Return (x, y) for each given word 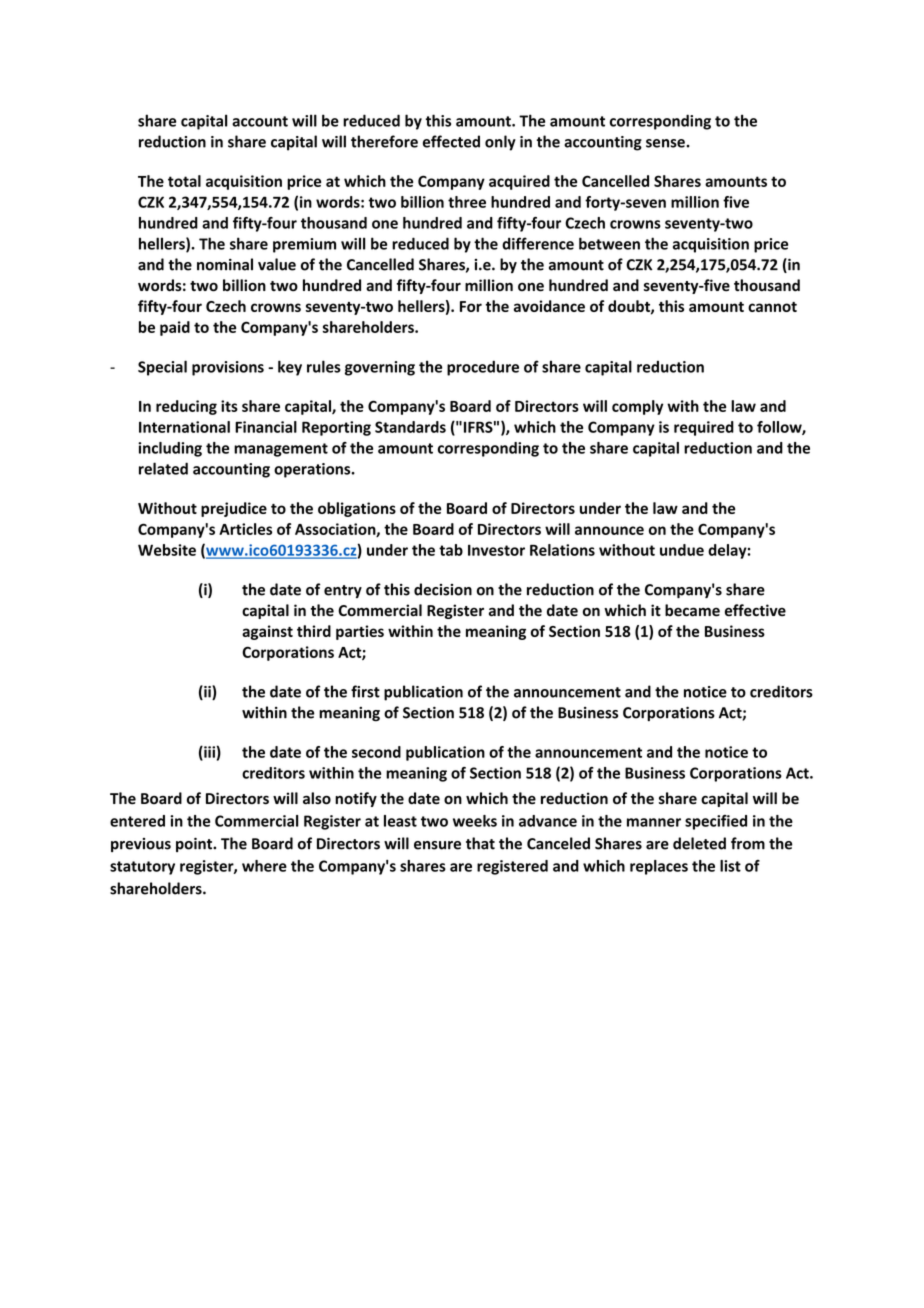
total (184, 181)
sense (666, 143)
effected (451, 141)
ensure (437, 845)
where (264, 866)
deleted (699, 843)
